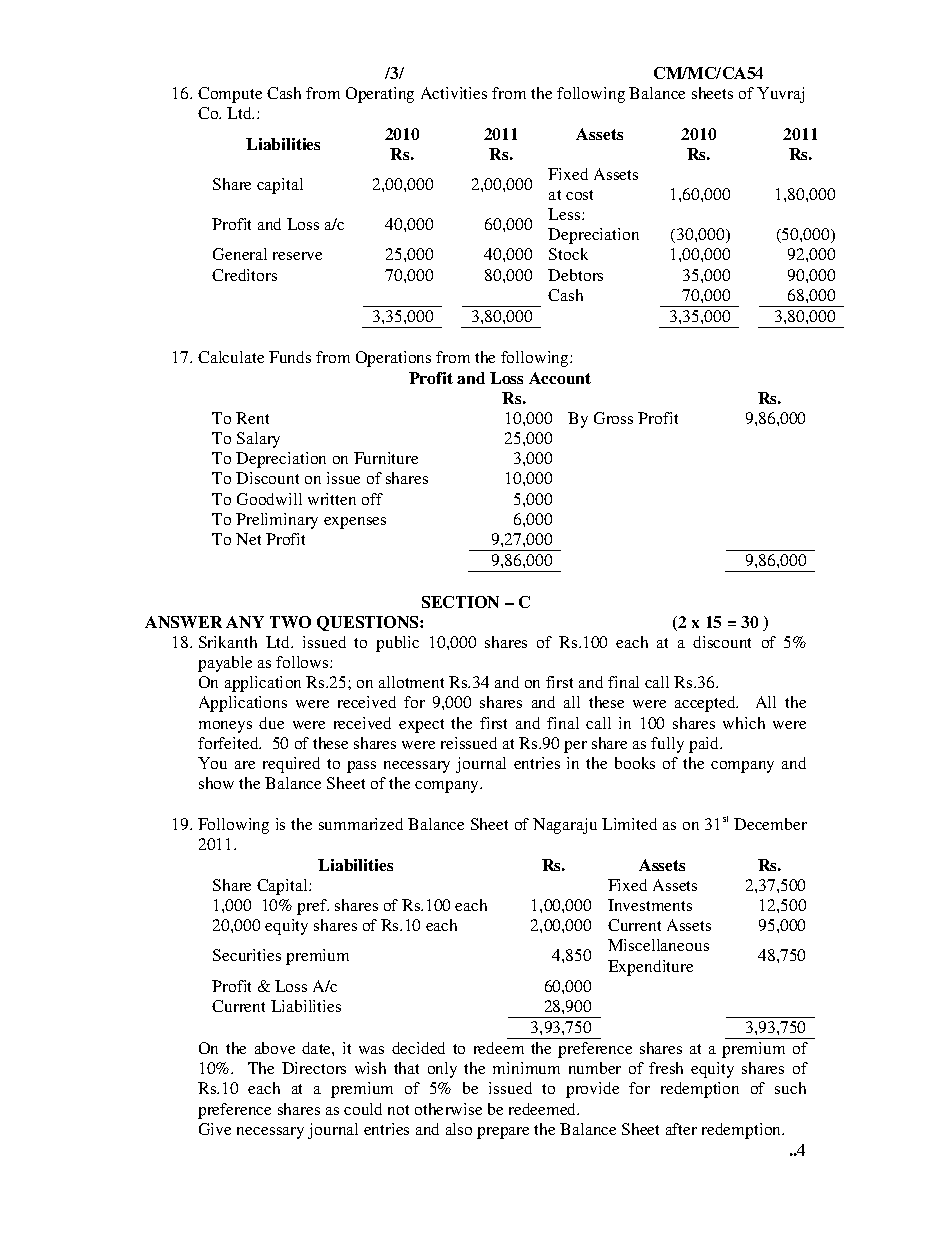 This screenshot has width=952, height=1233. Describe the element at coordinates (290, 622) in the screenshot. I see `TWO` at that location.
